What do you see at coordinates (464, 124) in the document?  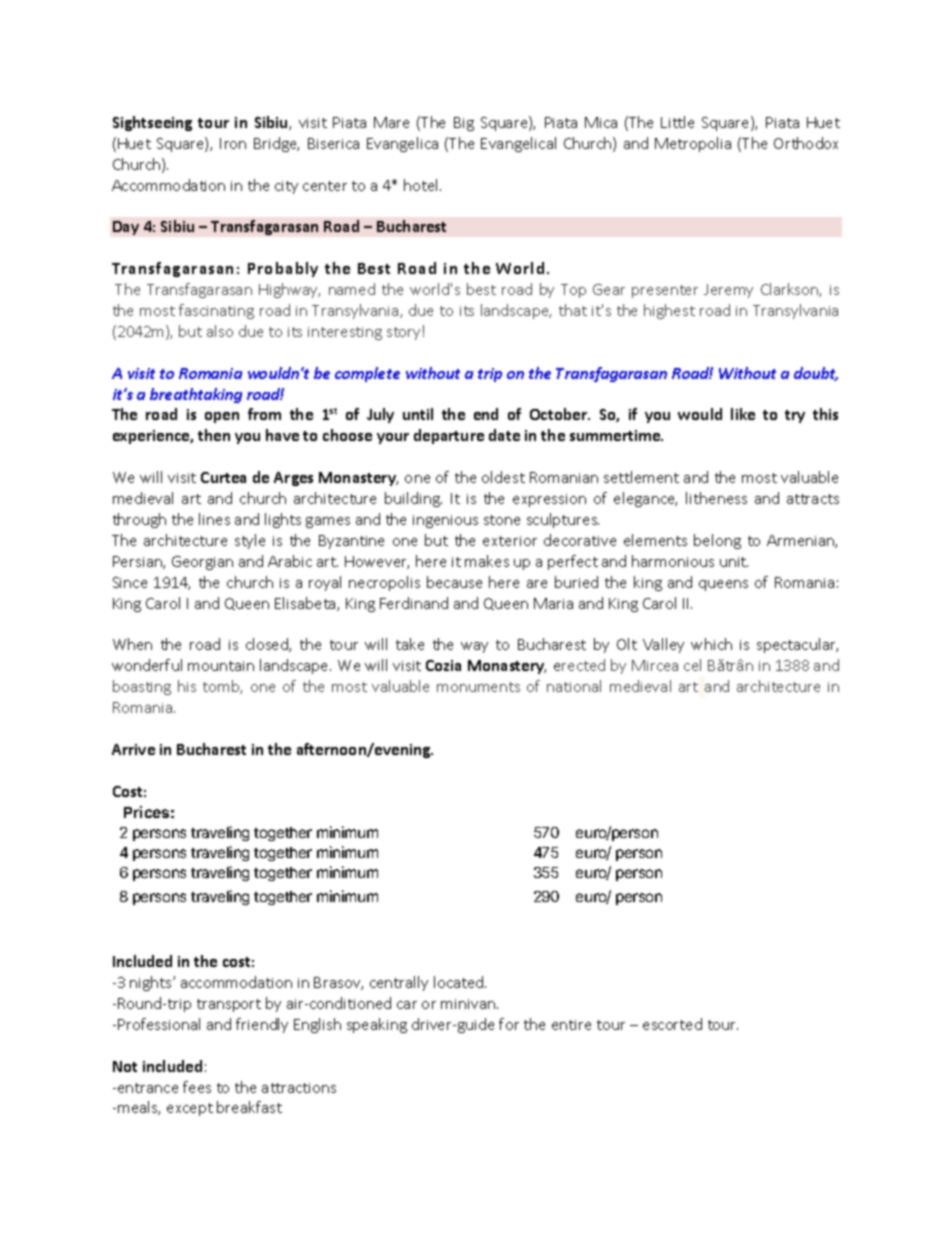 I see `Big` at bounding box center [464, 124].
